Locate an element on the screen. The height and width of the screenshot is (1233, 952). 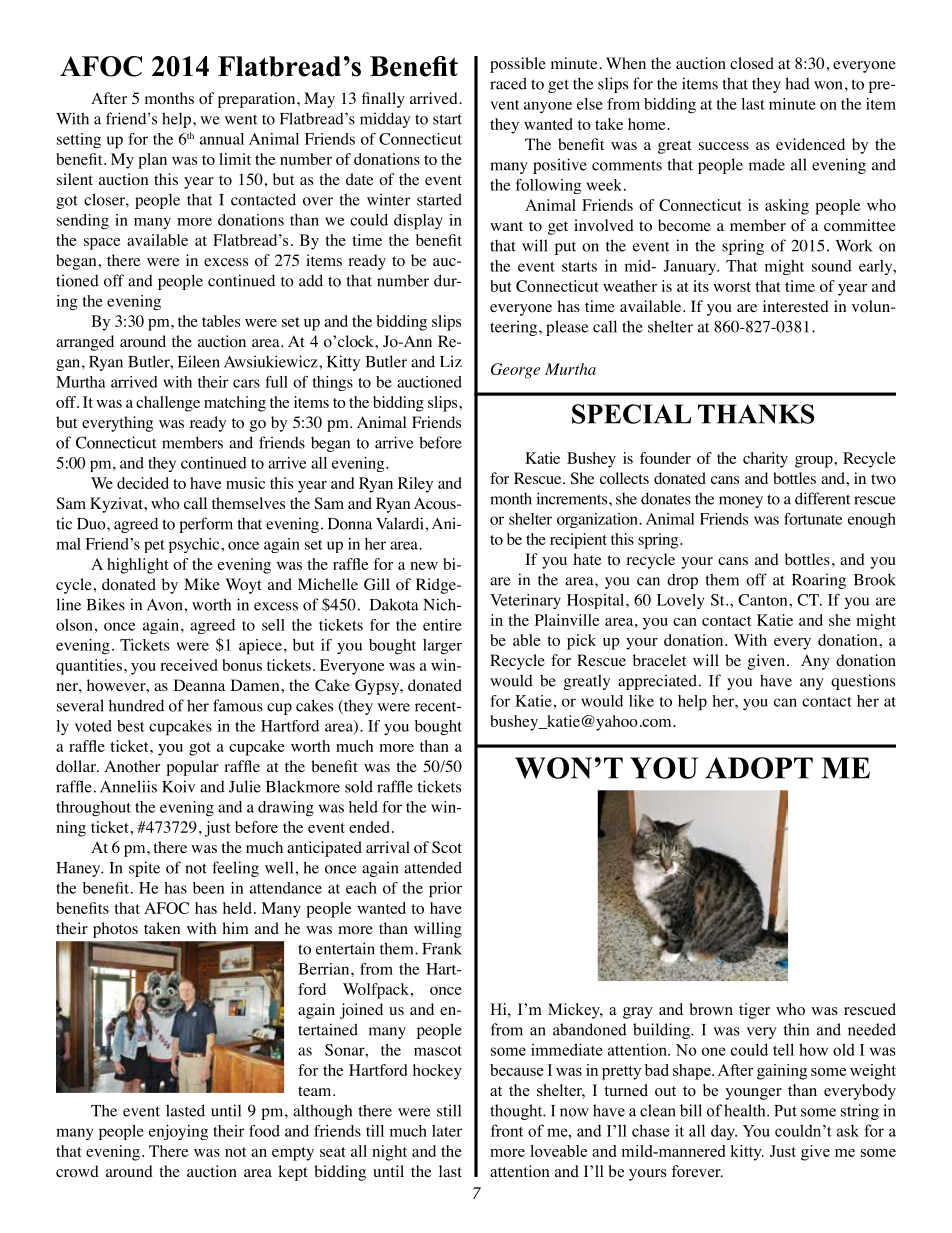
challenge is located at coordinates (168, 404).
